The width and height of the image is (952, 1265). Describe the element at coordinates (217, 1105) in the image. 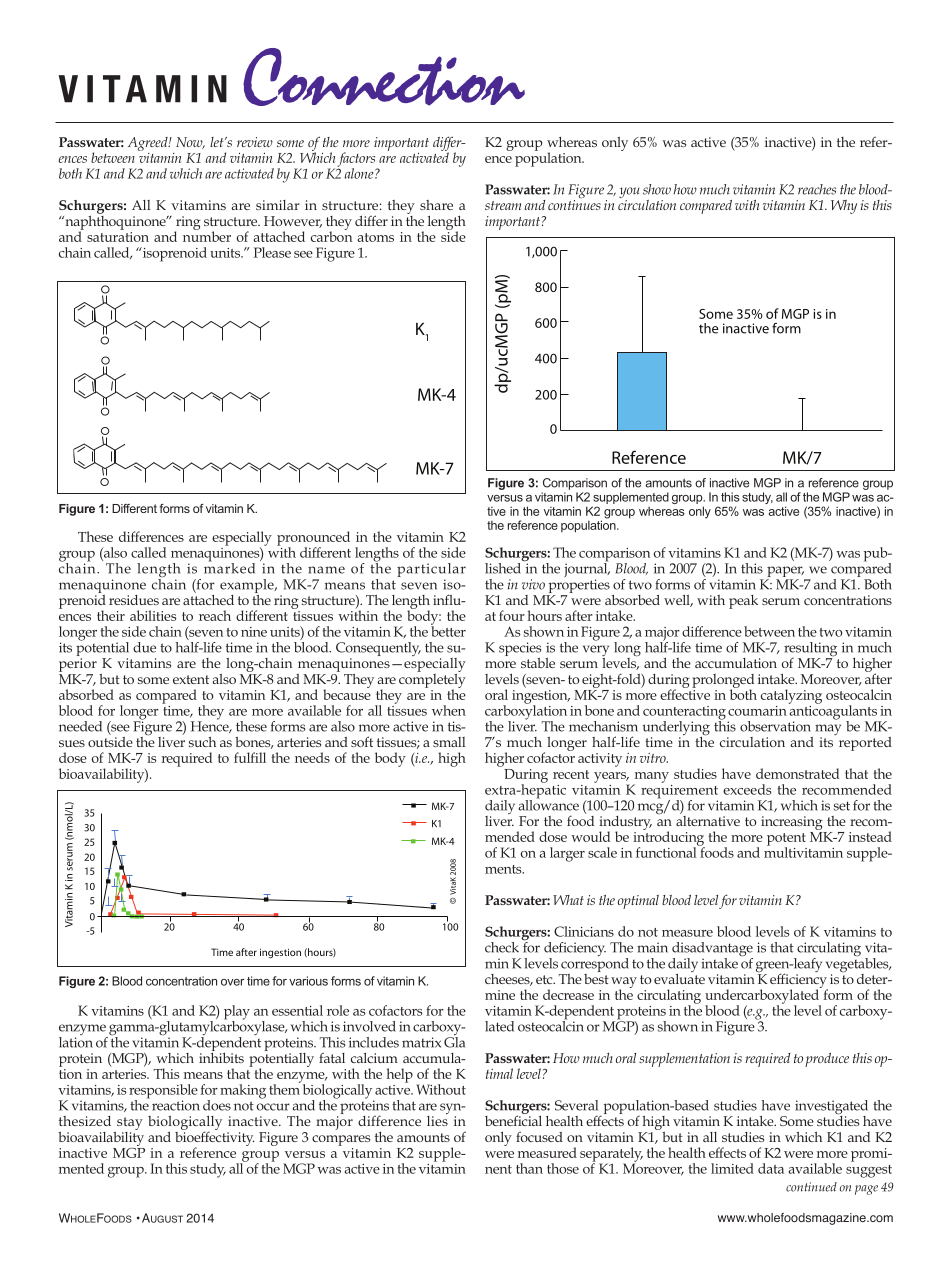

I see `does` at that location.
